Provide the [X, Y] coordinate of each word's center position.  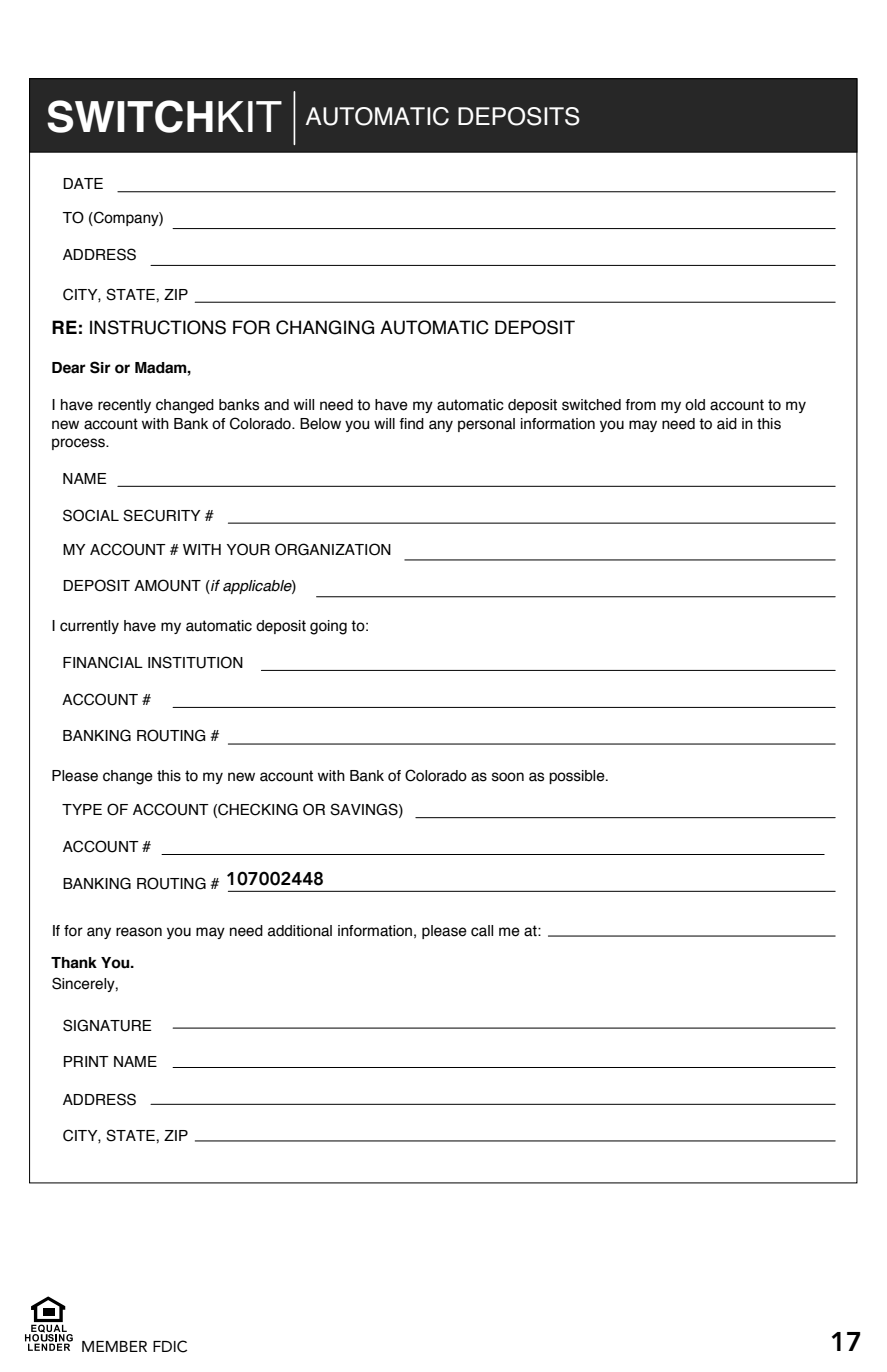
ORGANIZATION [333, 549]
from [640, 405]
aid [727, 424]
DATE [83, 183]
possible [578, 777]
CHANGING [325, 327]
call [482, 931]
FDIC [170, 1346]
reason [139, 932]
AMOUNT [167, 585]
